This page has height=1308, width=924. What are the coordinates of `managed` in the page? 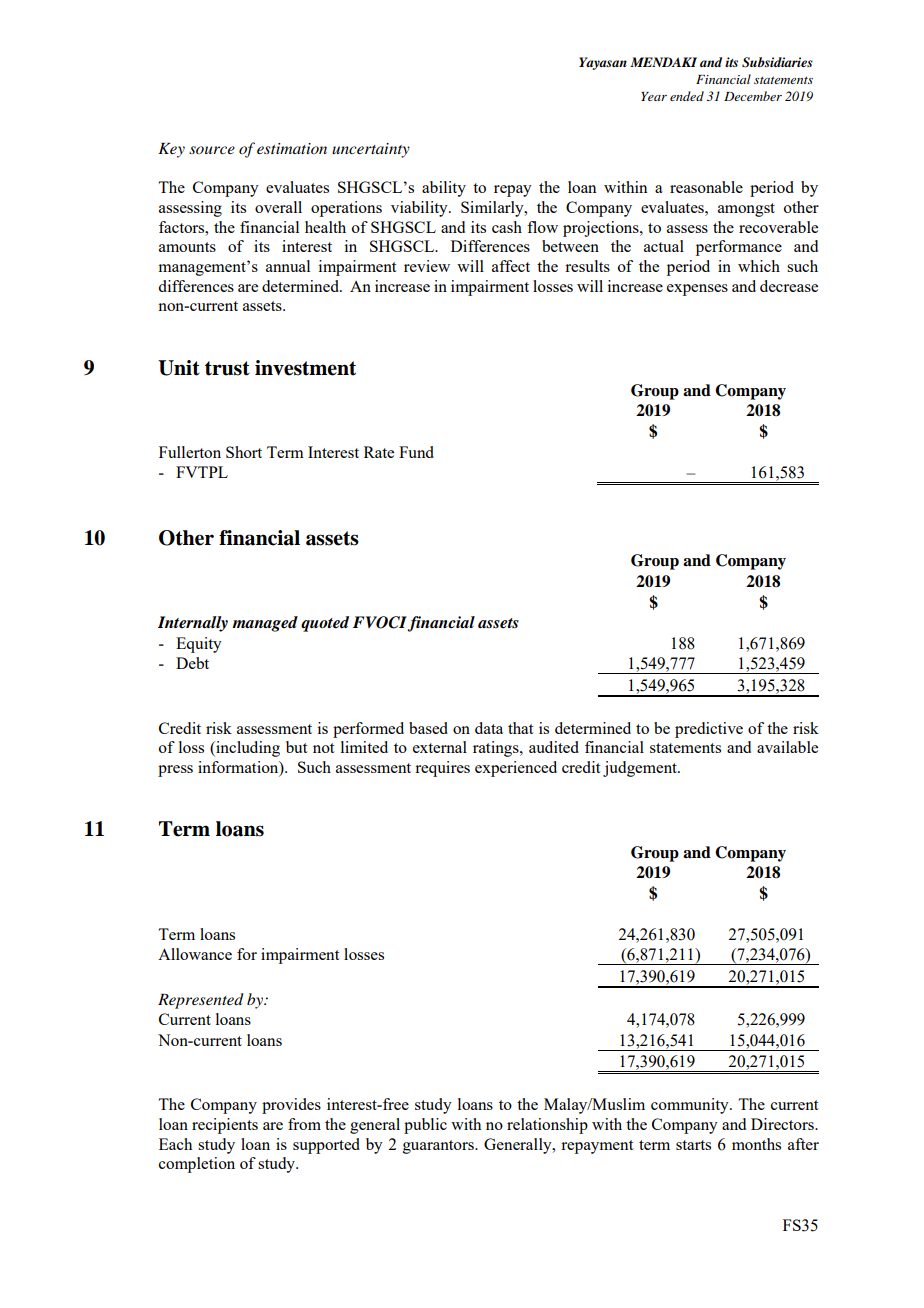 It's located at (265, 624).
